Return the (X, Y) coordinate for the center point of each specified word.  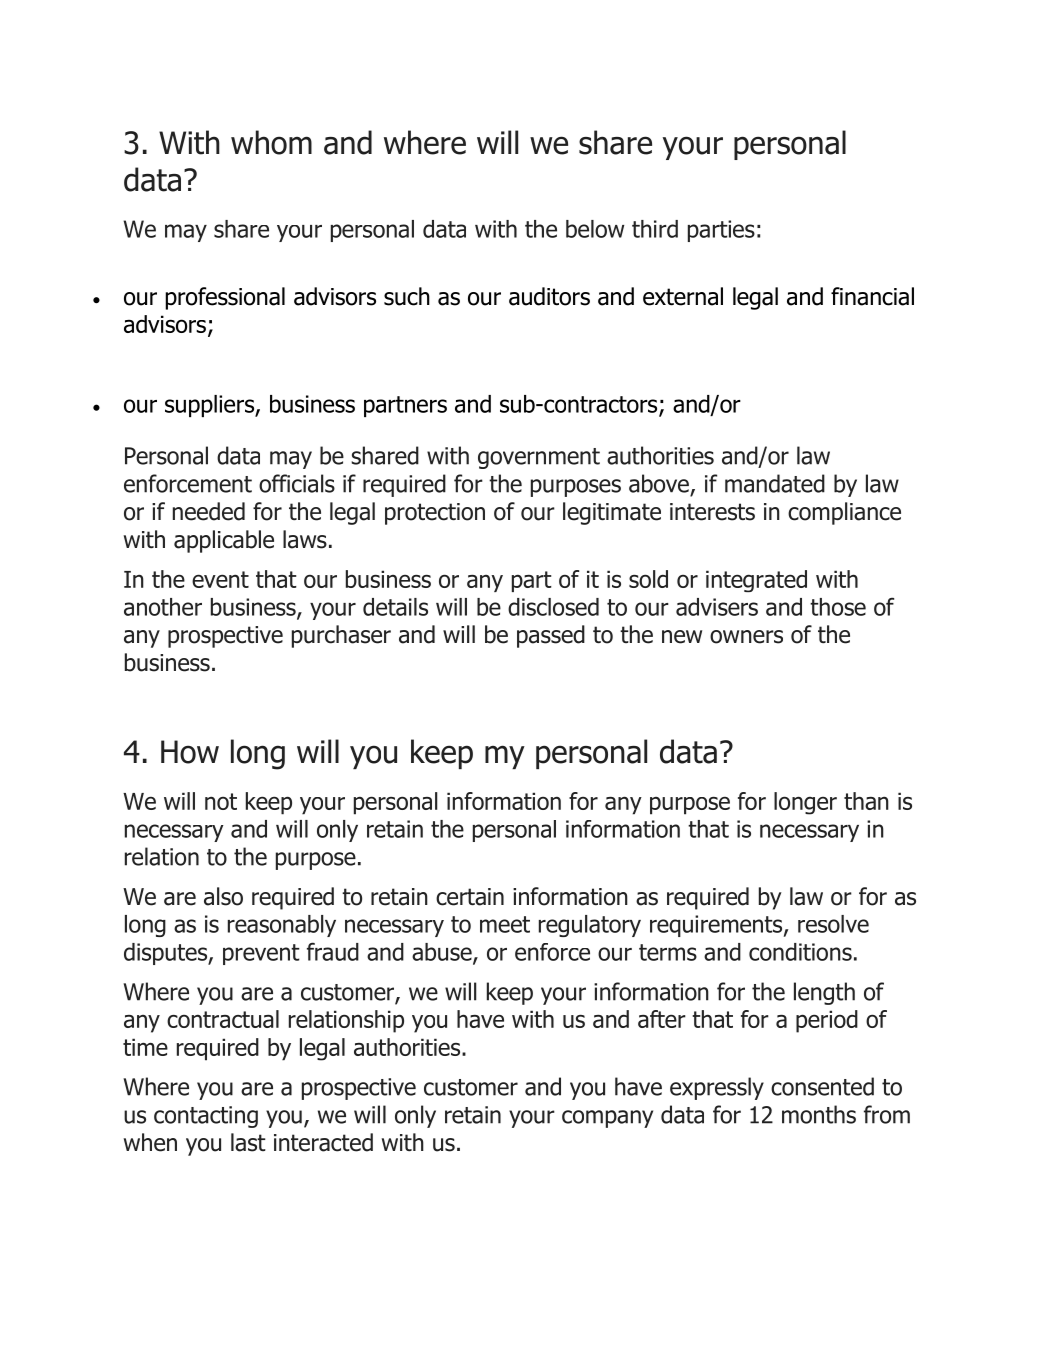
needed (209, 511)
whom (271, 142)
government (539, 458)
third (655, 229)
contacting (206, 1117)
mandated (775, 483)
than (866, 801)
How (190, 752)
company (607, 1119)
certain (470, 897)
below (595, 229)
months (819, 1114)
